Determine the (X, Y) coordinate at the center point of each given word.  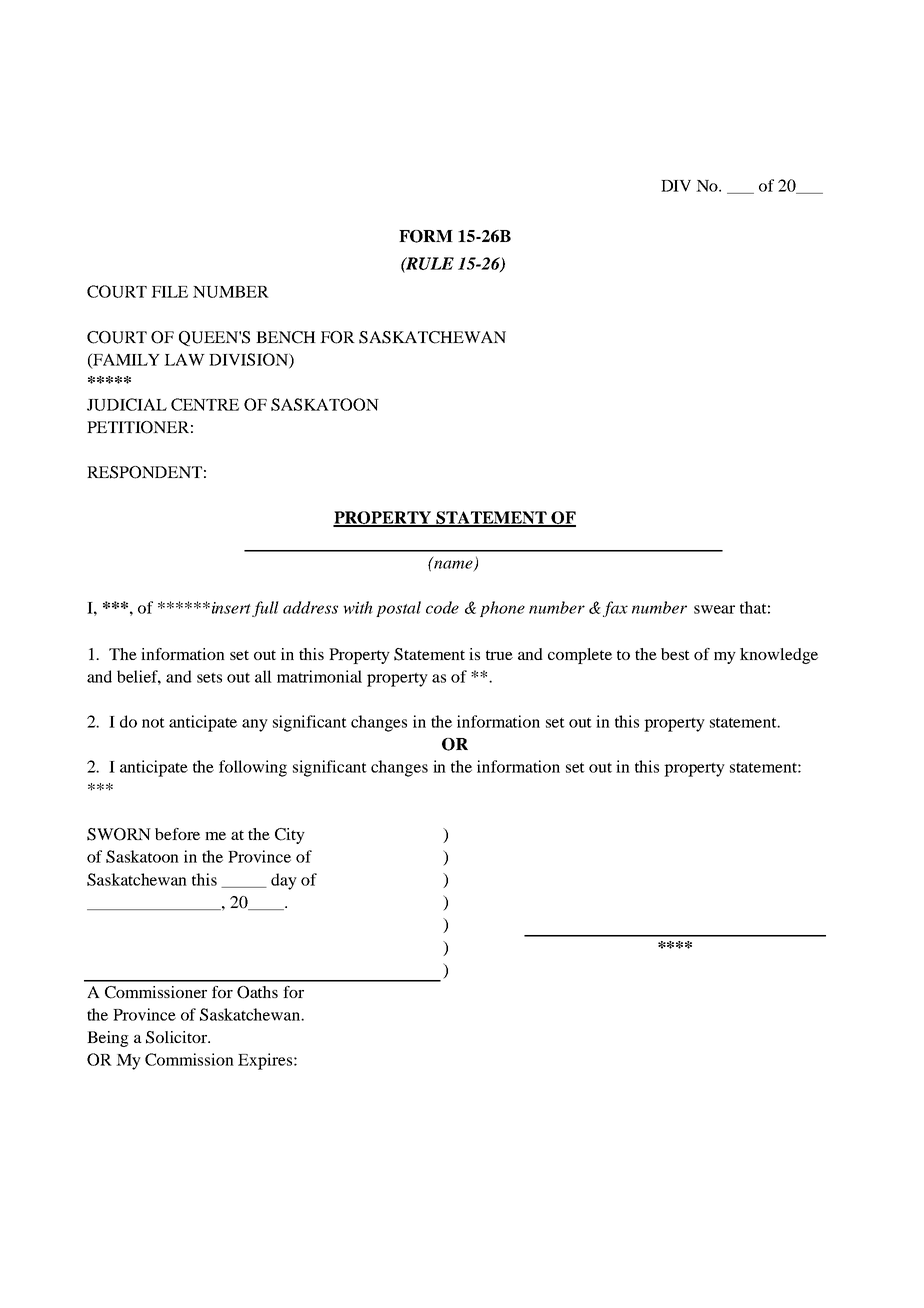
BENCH (286, 337)
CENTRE (205, 404)
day (284, 881)
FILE (169, 292)
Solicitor (177, 1037)
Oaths (257, 992)
